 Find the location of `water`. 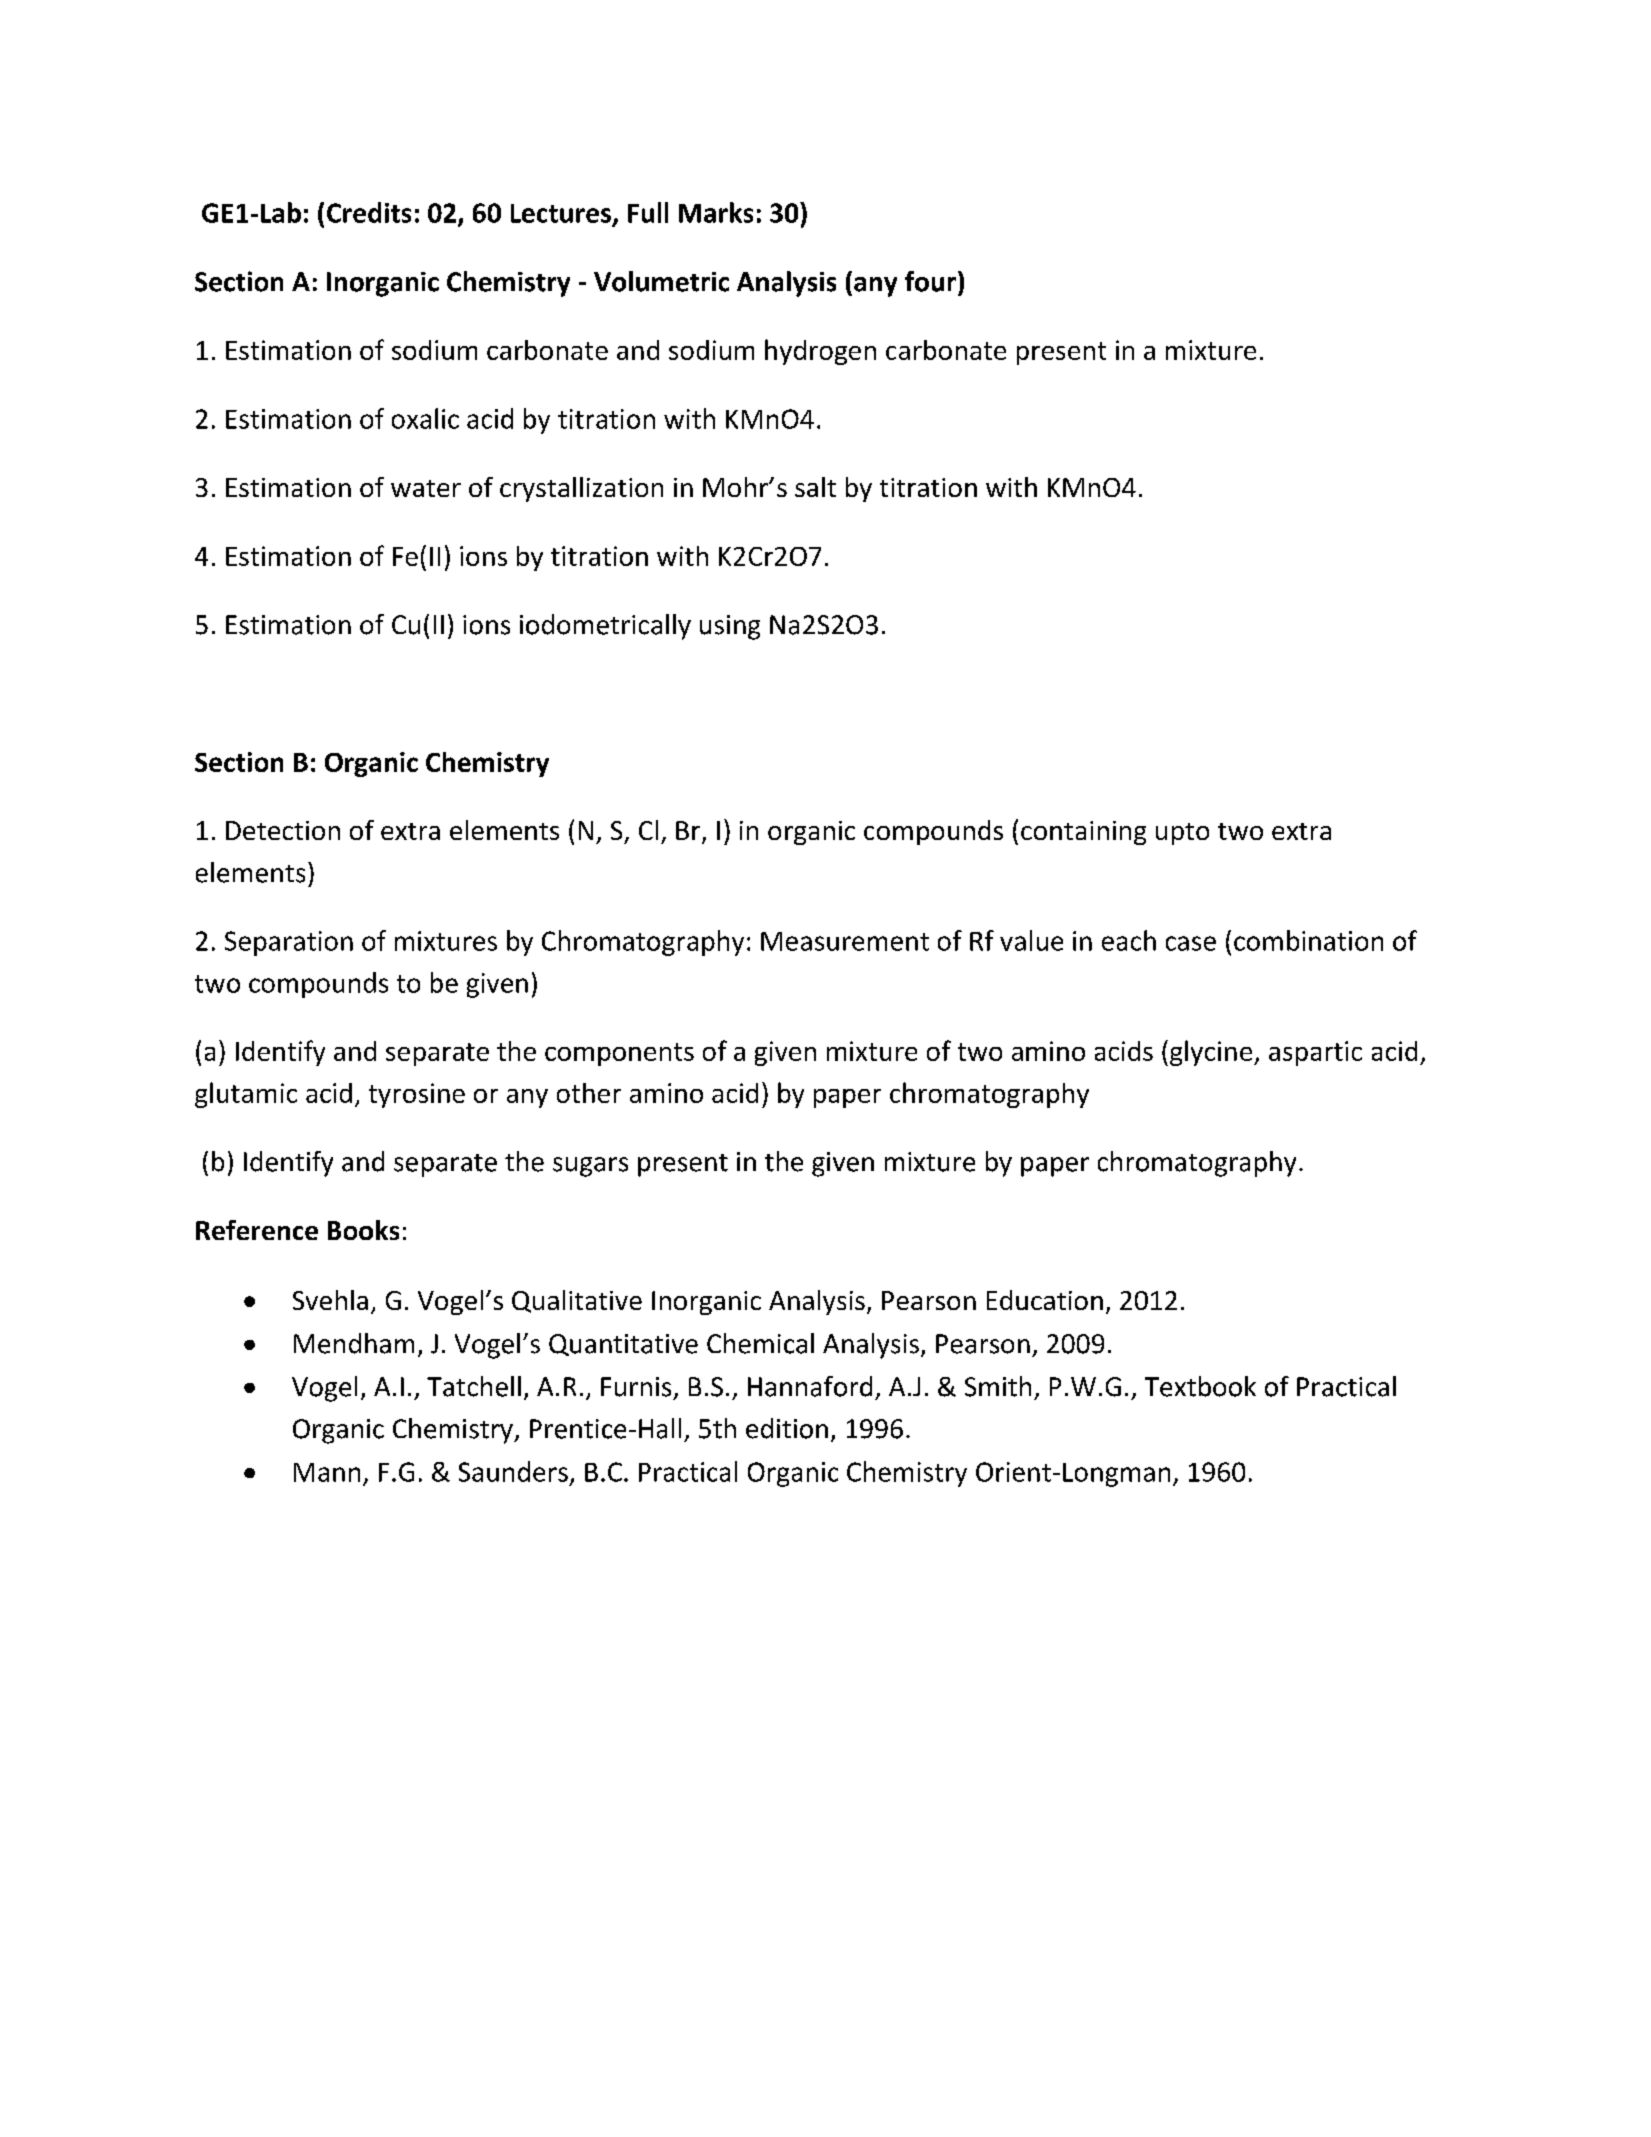

water is located at coordinates (426, 488).
